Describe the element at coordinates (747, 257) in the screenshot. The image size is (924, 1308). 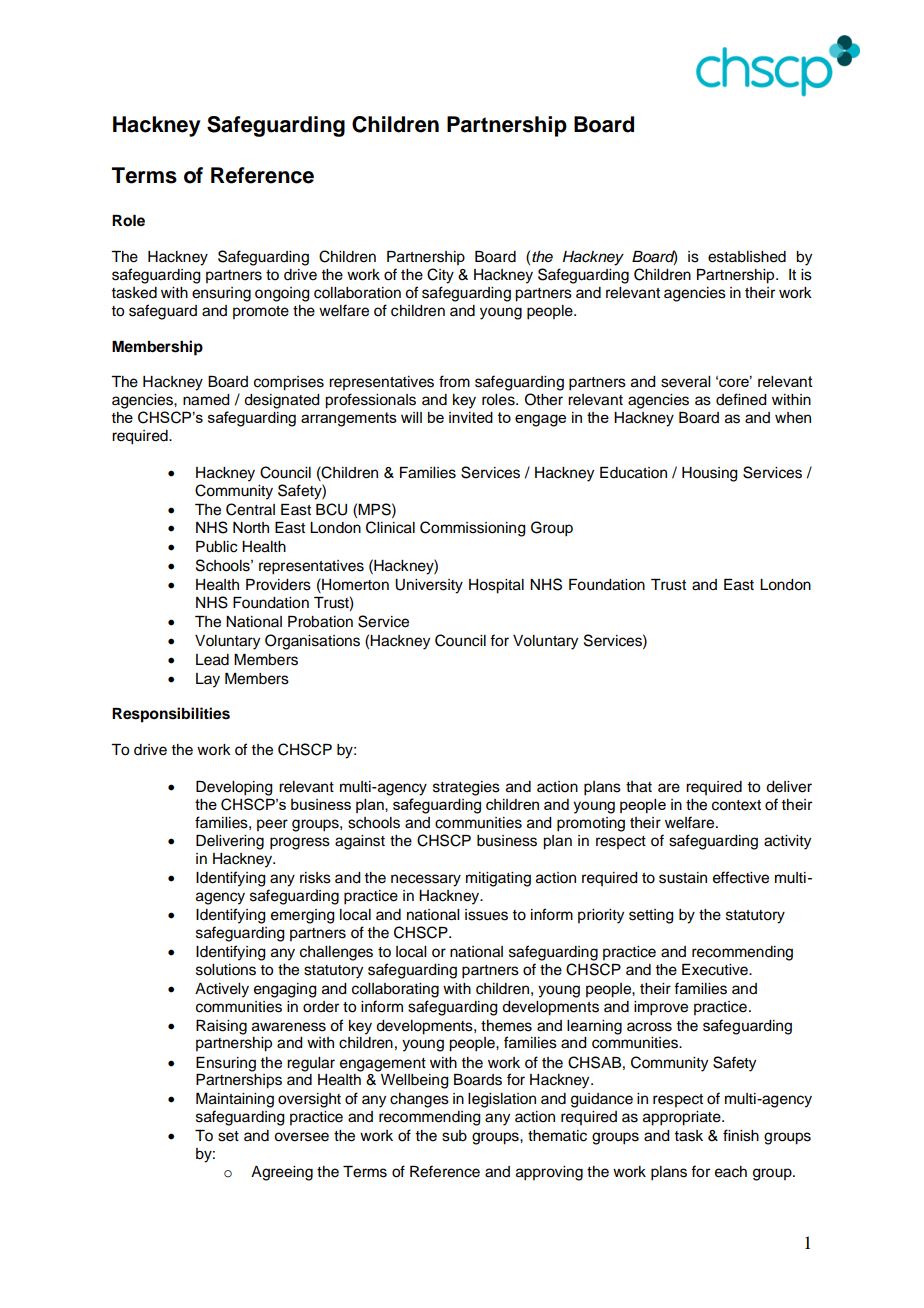
I see `established` at that location.
